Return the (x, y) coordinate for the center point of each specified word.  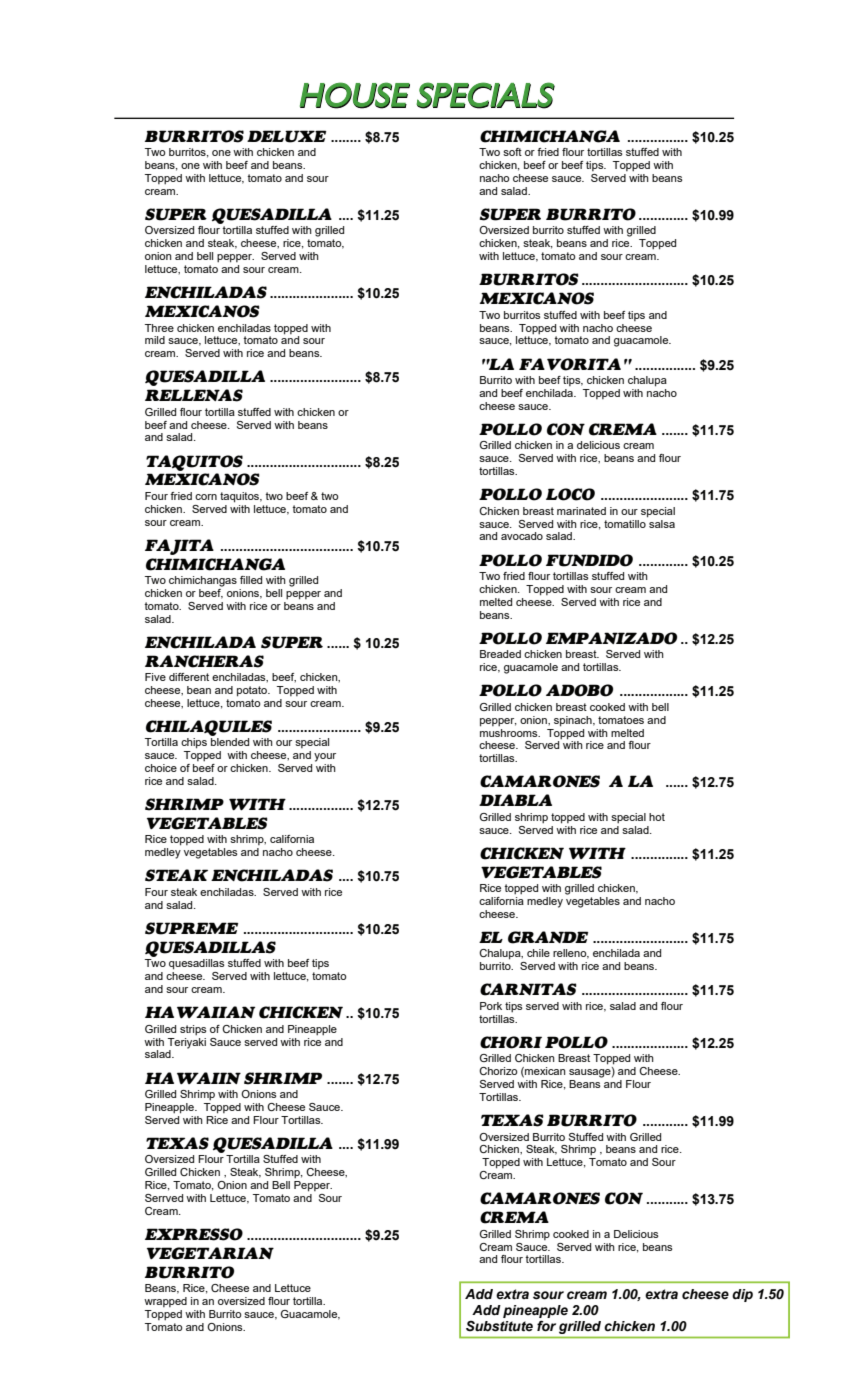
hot (657, 817)
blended (230, 742)
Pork (491, 1006)
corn (206, 497)
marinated (581, 511)
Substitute (499, 1326)
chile (538, 953)
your (325, 757)
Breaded (500, 654)
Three (159, 328)
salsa (661, 522)
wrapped (165, 1302)
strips (193, 1030)
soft (512, 152)
